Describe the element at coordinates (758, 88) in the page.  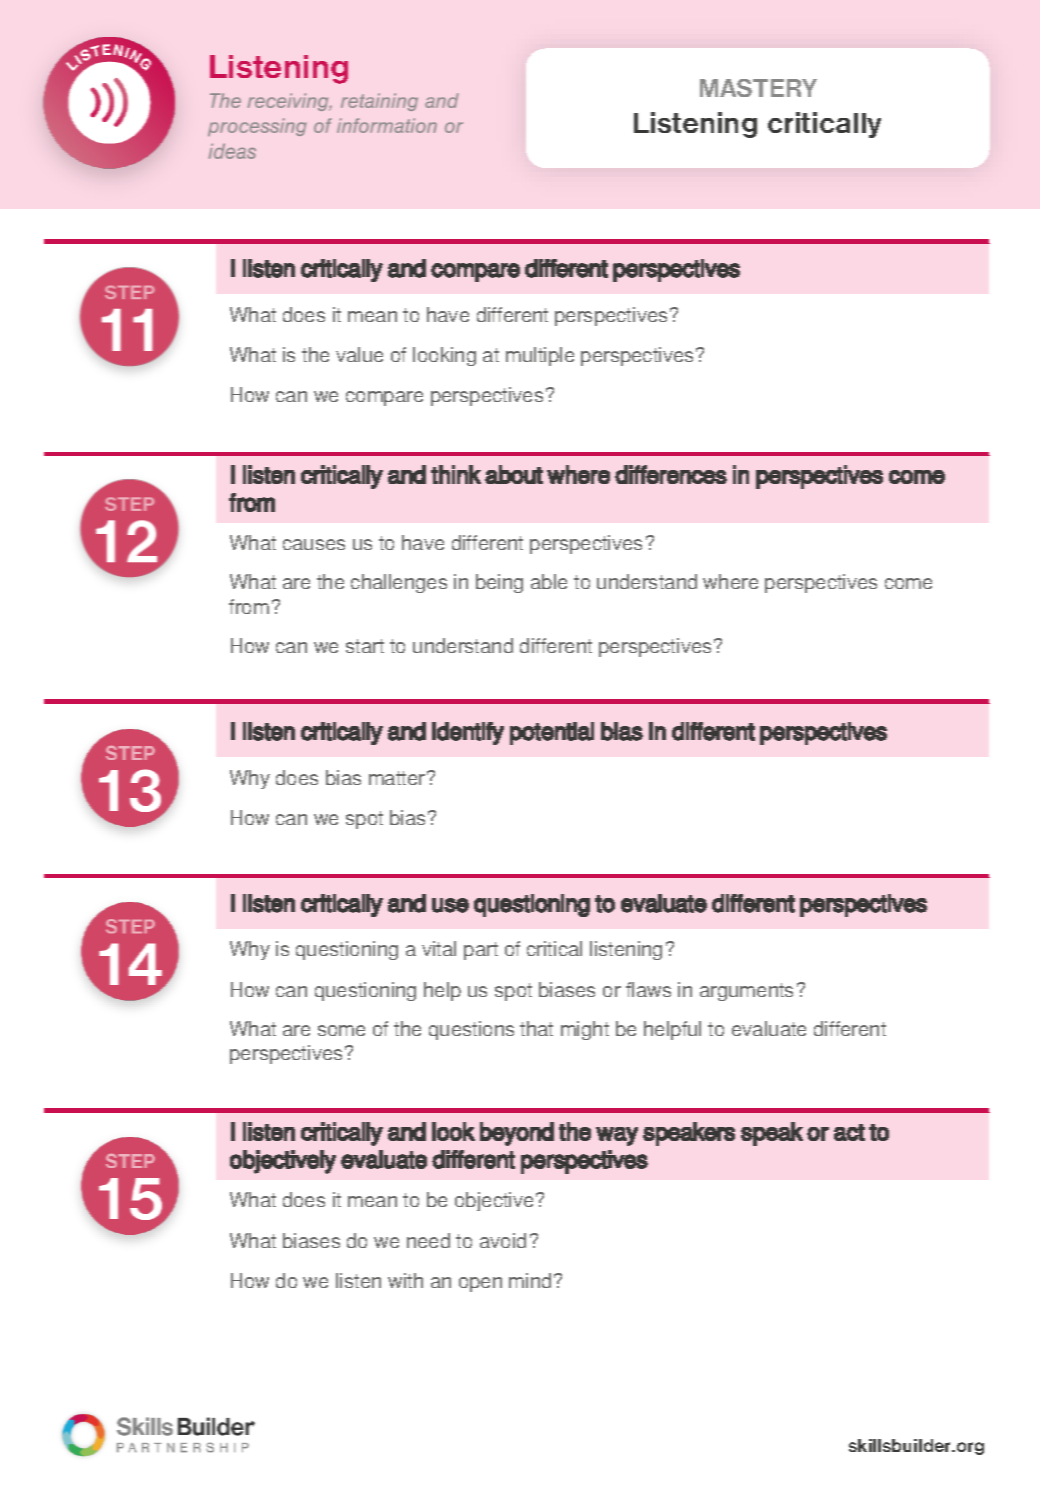
I see `MASTERY` at that location.
